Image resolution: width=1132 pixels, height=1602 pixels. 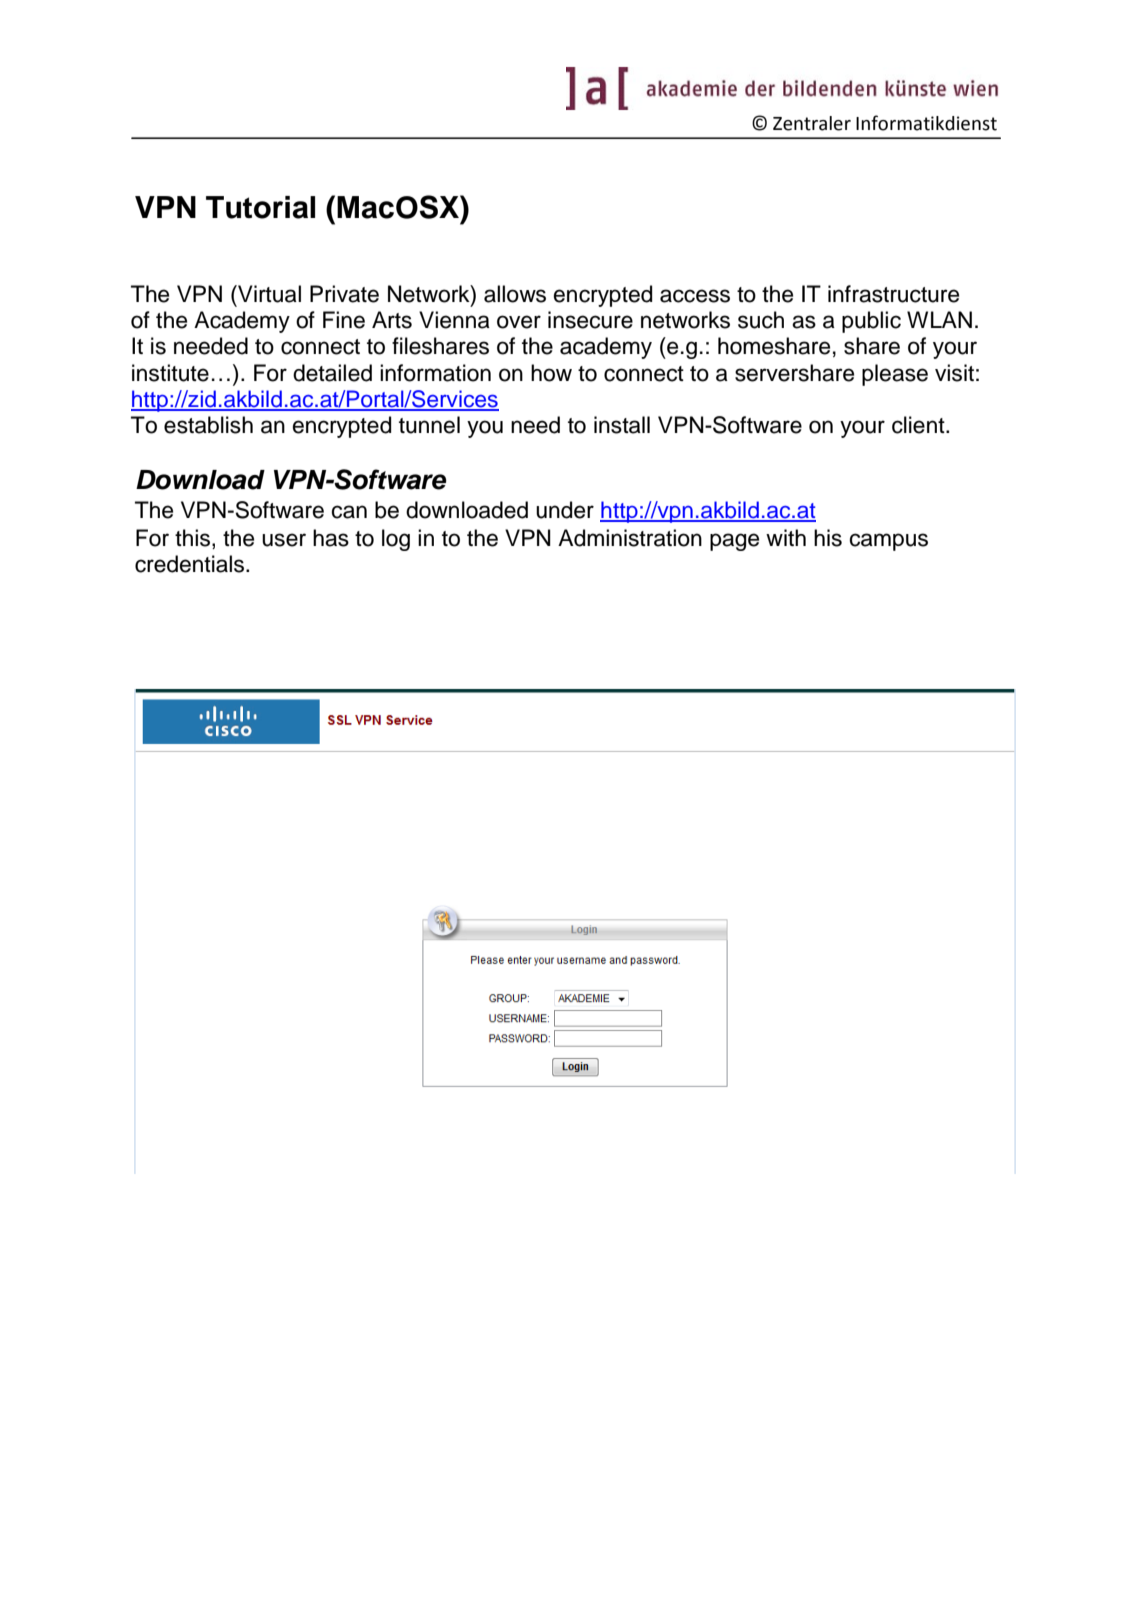 What do you see at coordinates (268, 294) in the image?
I see `Virtual` at bounding box center [268, 294].
